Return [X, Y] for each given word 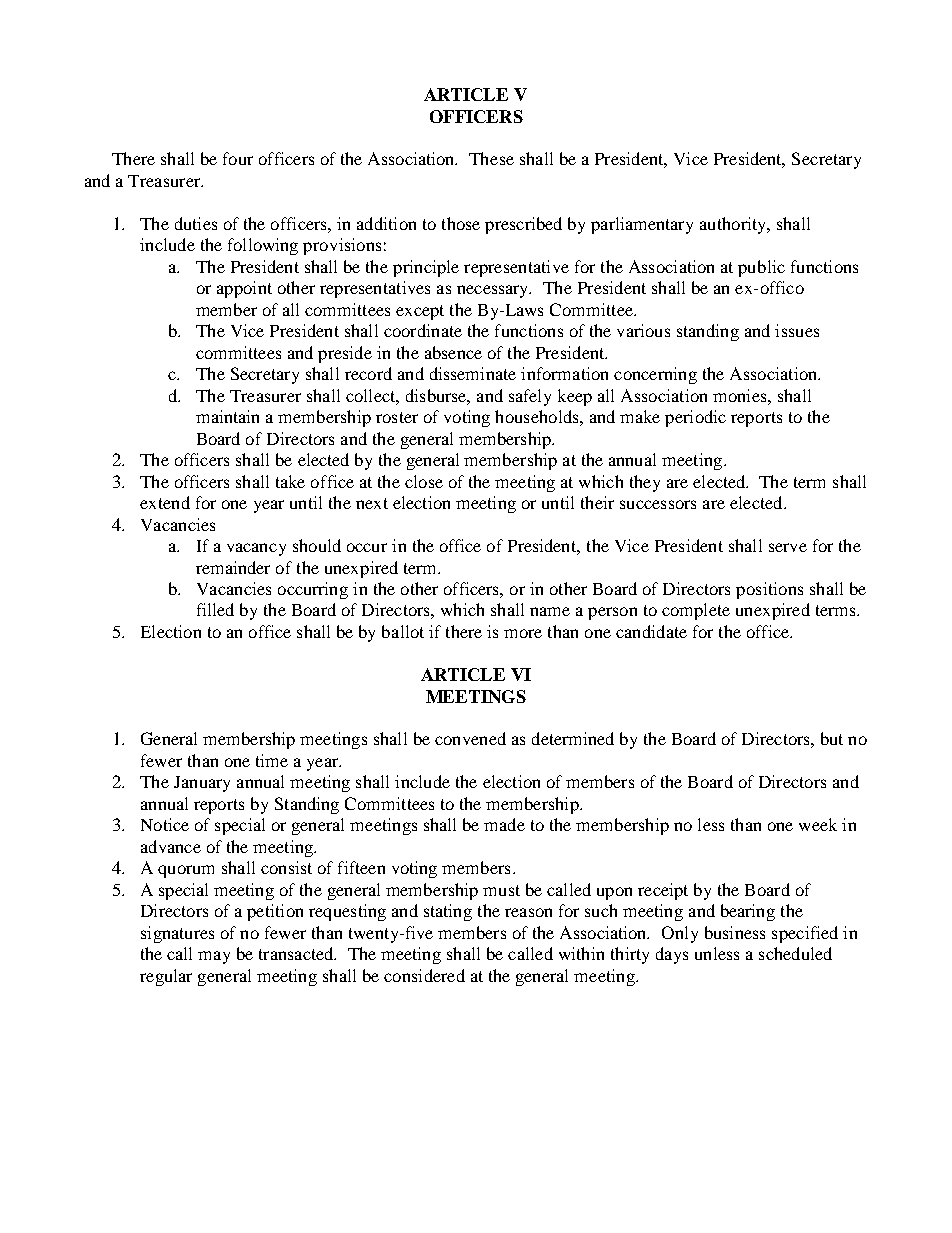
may [214, 957]
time [272, 760]
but [832, 738]
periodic [695, 418]
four [238, 158]
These [491, 158]
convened [470, 738]
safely [530, 397]
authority [734, 225]
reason [528, 912]
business [735, 932]
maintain [227, 416]
